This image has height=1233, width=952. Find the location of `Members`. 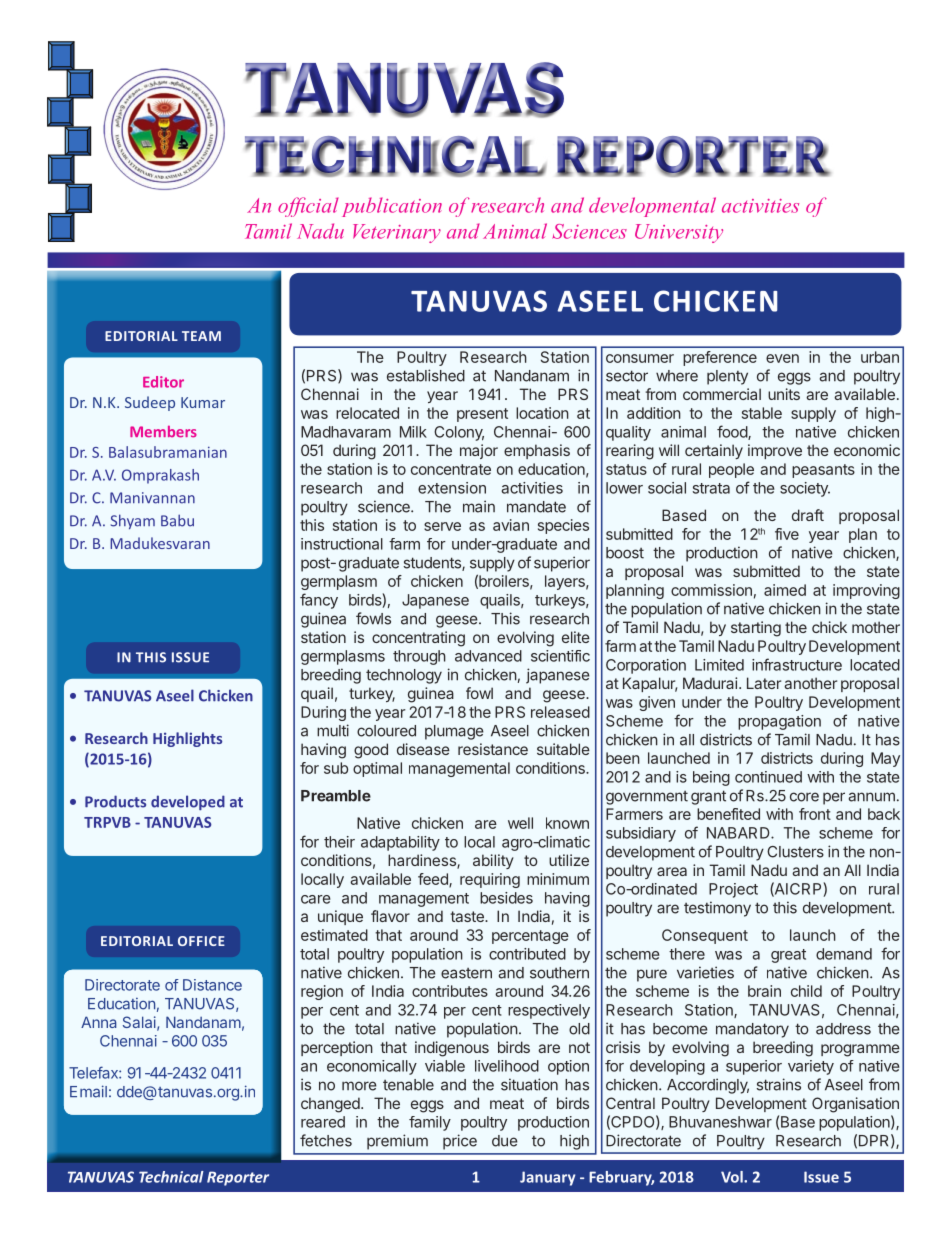

Members is located at coordinates (163, 432).
